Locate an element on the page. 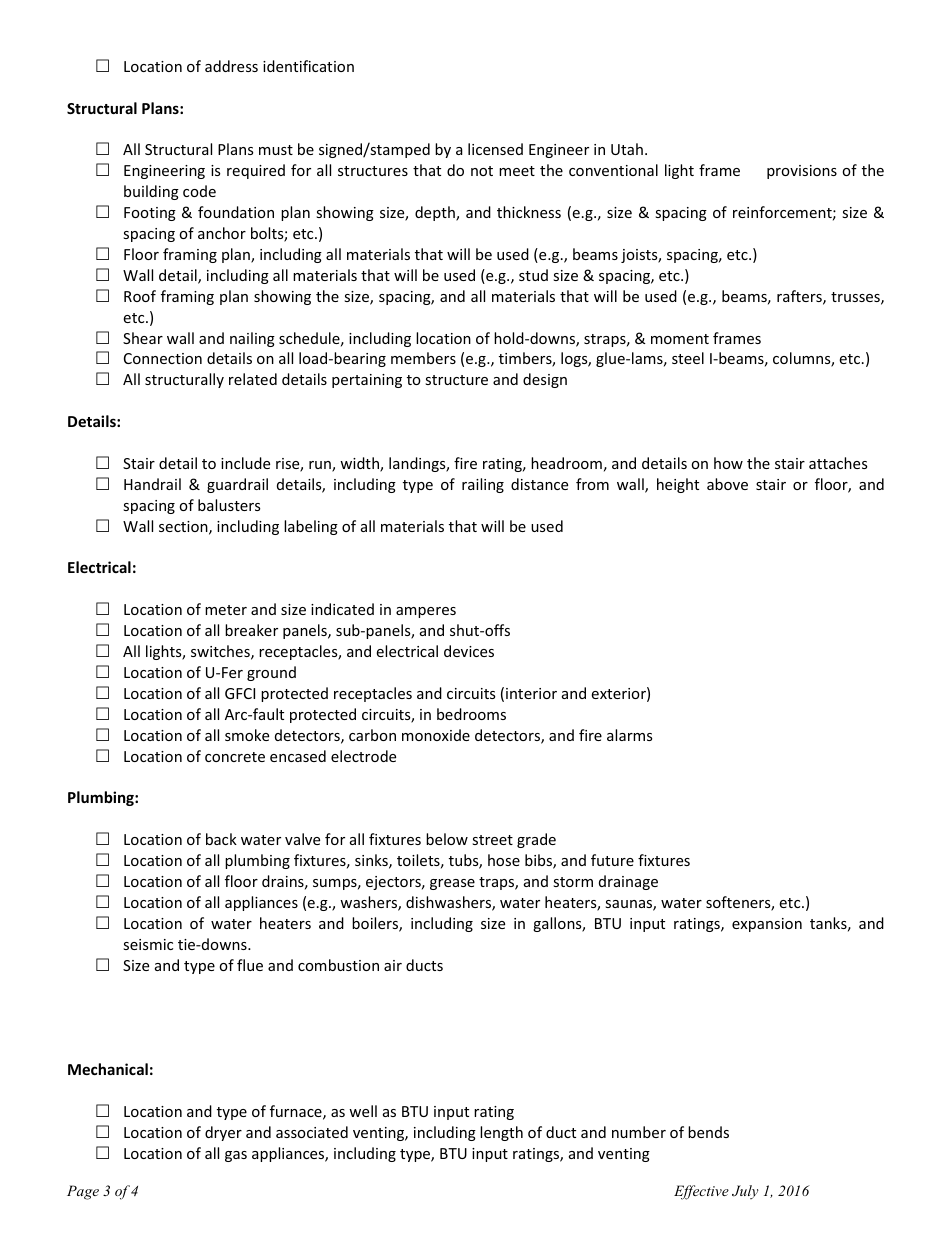 The height and width of the document is (1233, 952). provisions is located at coordinates (802, 172).
